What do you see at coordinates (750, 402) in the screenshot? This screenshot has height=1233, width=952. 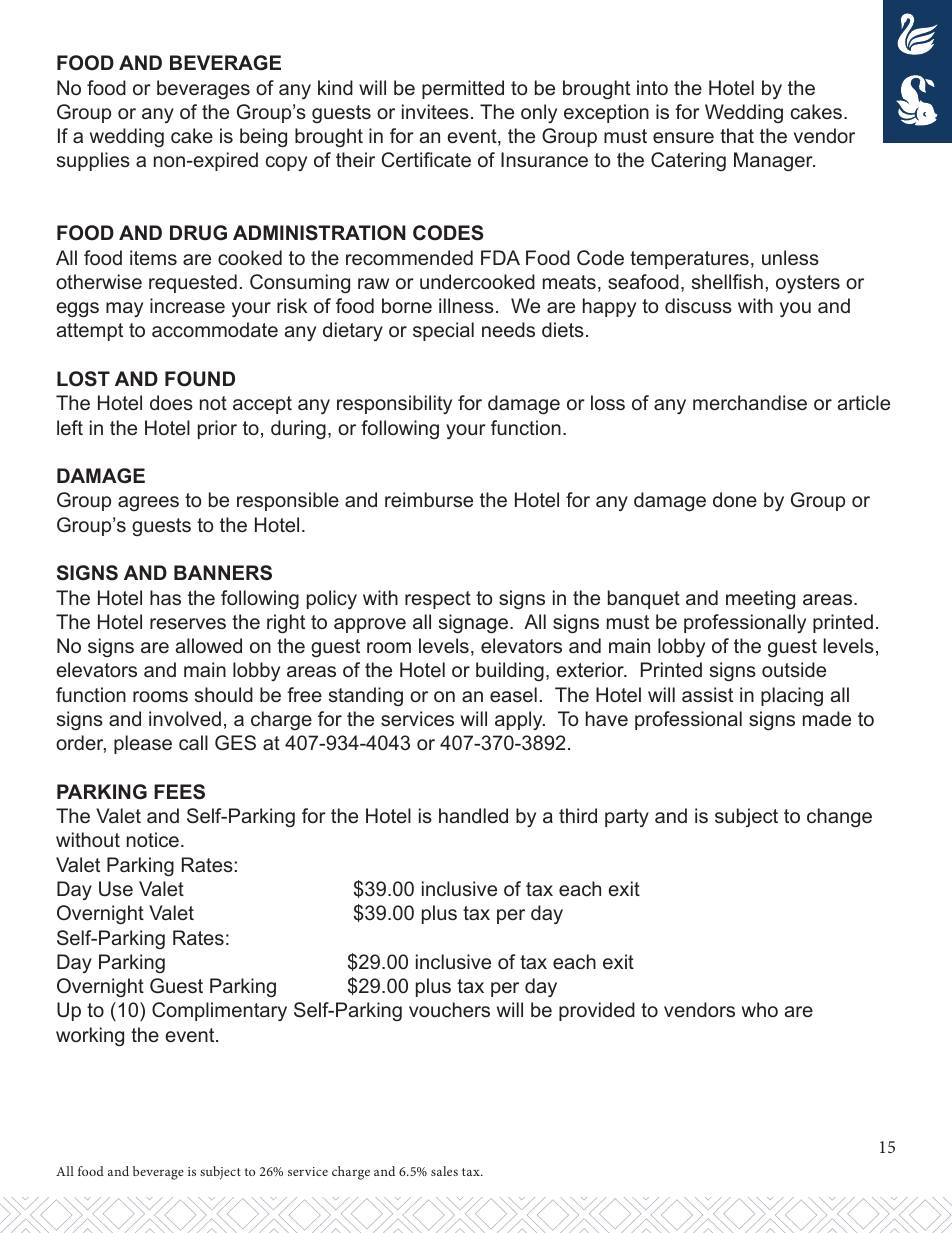 I see `merchandise` at bounding box center [750, 402].
